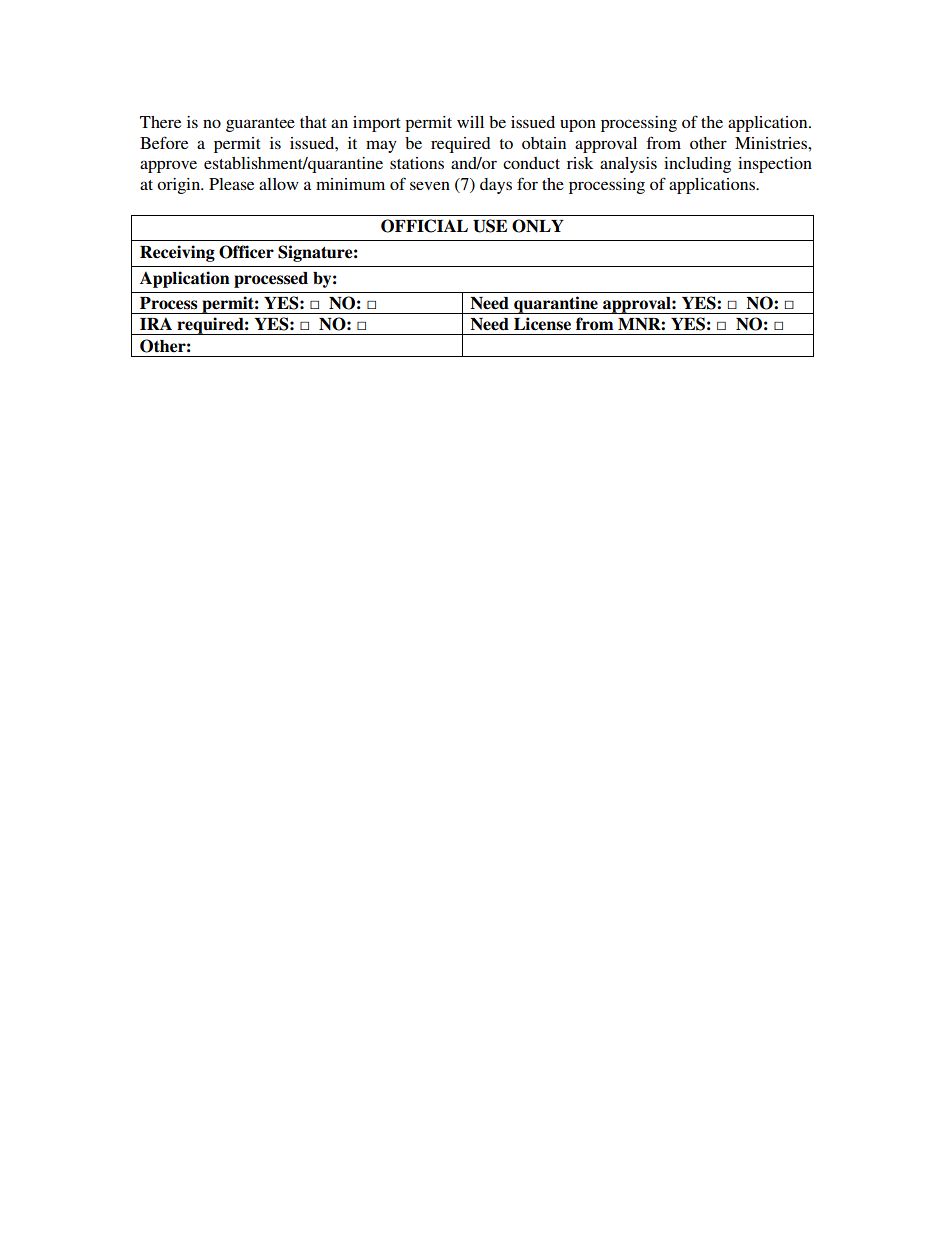  Describe the element at coordinates (496, 186) in the page. I see `days` at that location.
